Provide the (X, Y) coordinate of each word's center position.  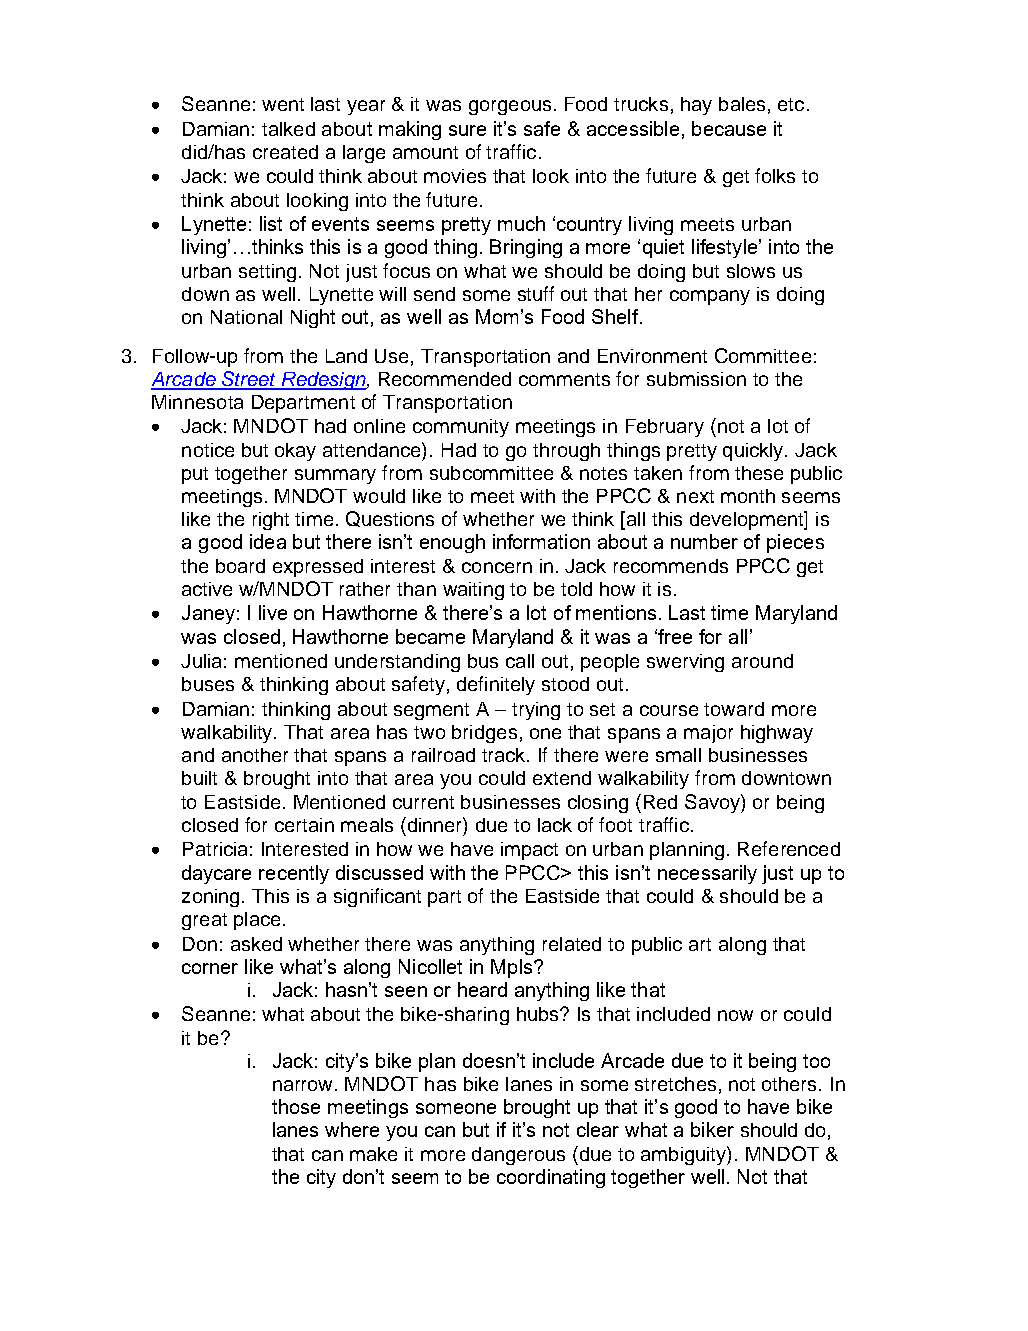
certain (304, 825)
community (461, 428)
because (729, 128)
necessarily (707, 874)
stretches (675, 1084)
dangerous (518, 1156)
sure (467, 130)
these (759, 473)
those (296, 1106)
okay (295, 452)
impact (529, 851)
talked (288, 129)
